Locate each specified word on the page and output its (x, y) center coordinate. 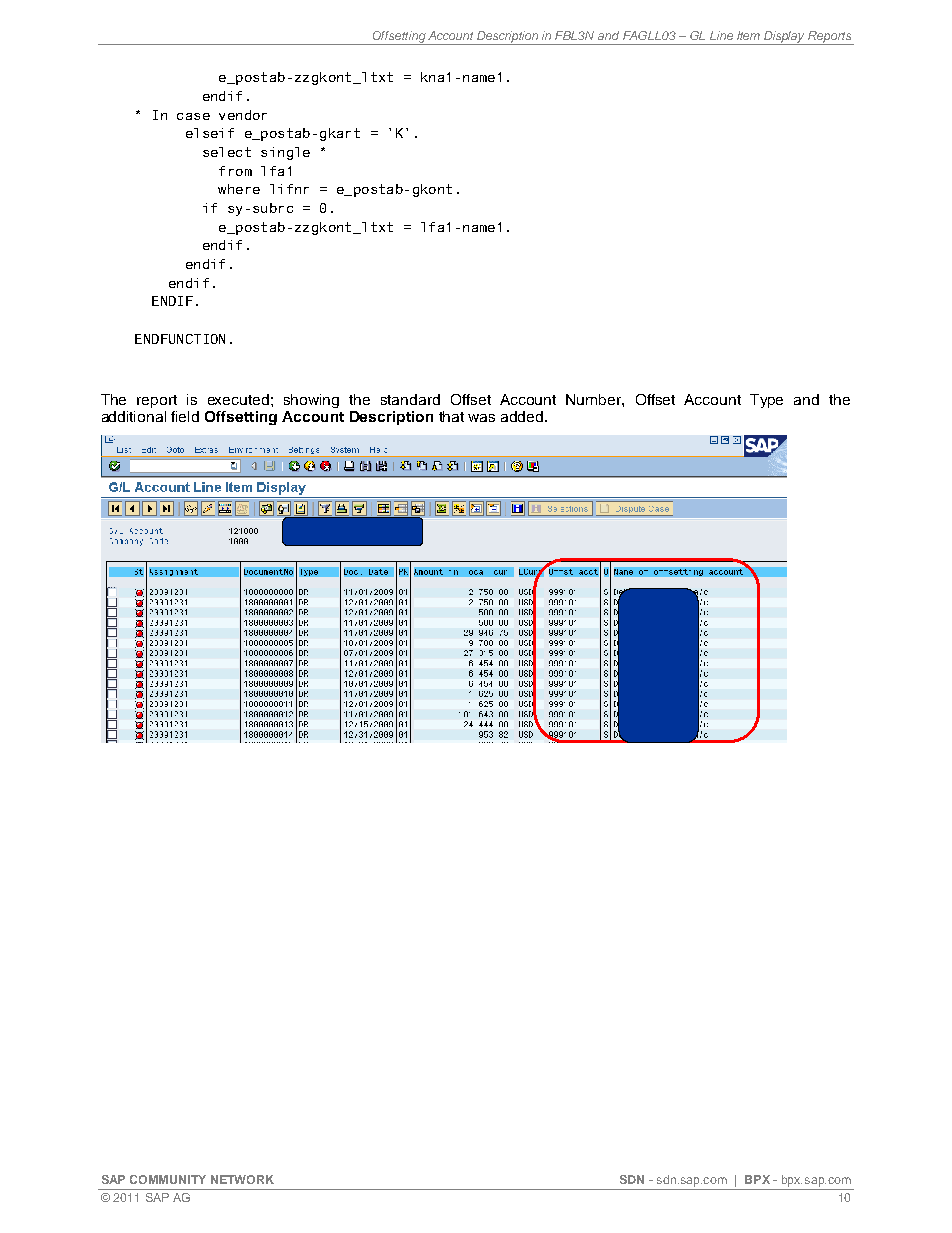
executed (238, 399)
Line (721, 35)
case (193, 116)
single (285, 153)
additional (134, 416)
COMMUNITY (168, 1179)
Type (766, 401)
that (451, 416)
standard (410, 399)
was (481, 418)
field (185, 416)
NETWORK (242, 1179)
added (523, 416)
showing (311, 401)
